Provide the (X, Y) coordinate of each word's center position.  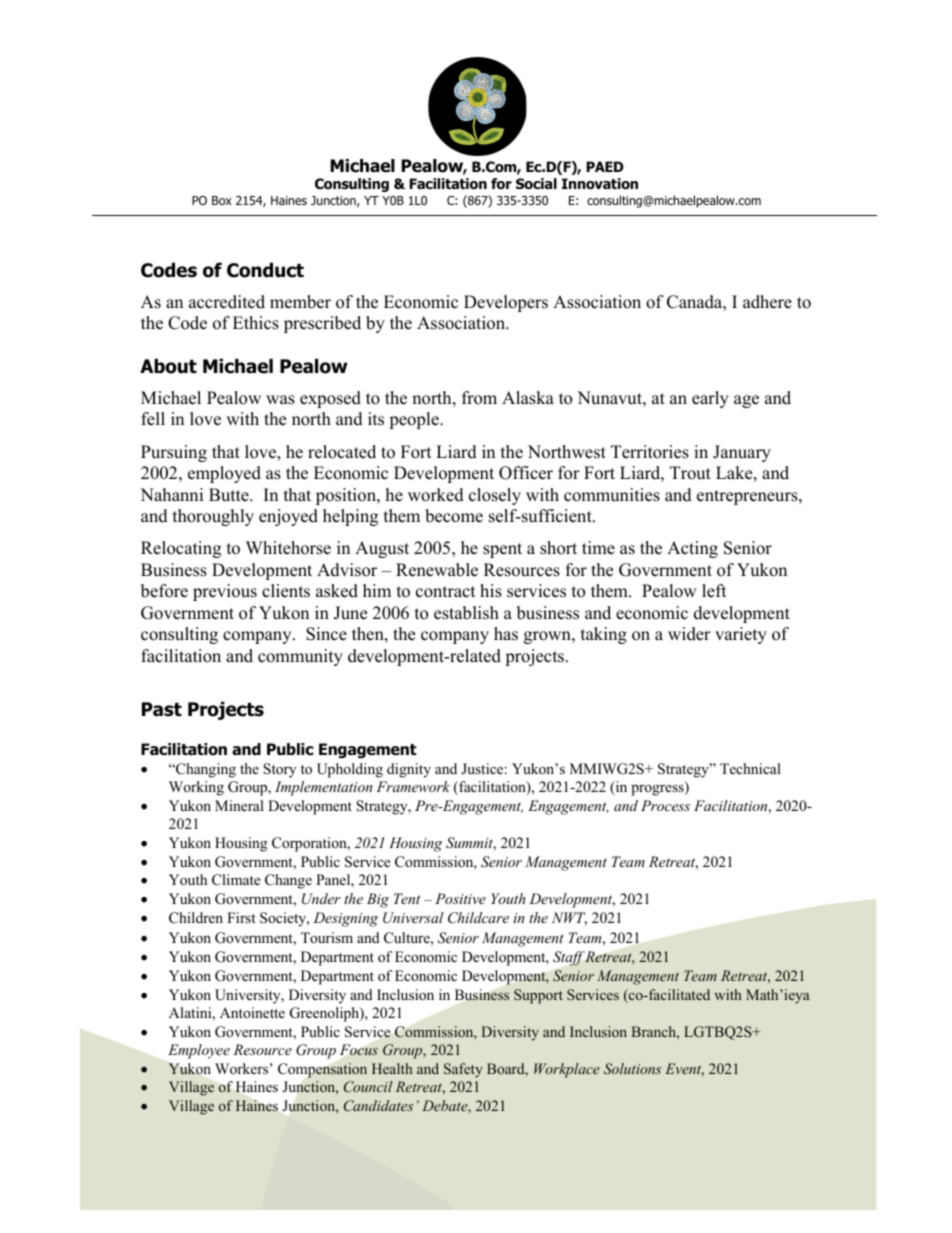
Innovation (600, 184)
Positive (460, 898)
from (479, 398)
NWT (569, 918)
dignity (409, 770)
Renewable (437, 570)
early (710, 399)
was (280, 400)
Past (162, 709)
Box (222, 200)
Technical (750, 768)
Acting (692, 549)
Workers (243, 1068)
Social (536, 184)
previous (225, 592)
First (241, 917)
